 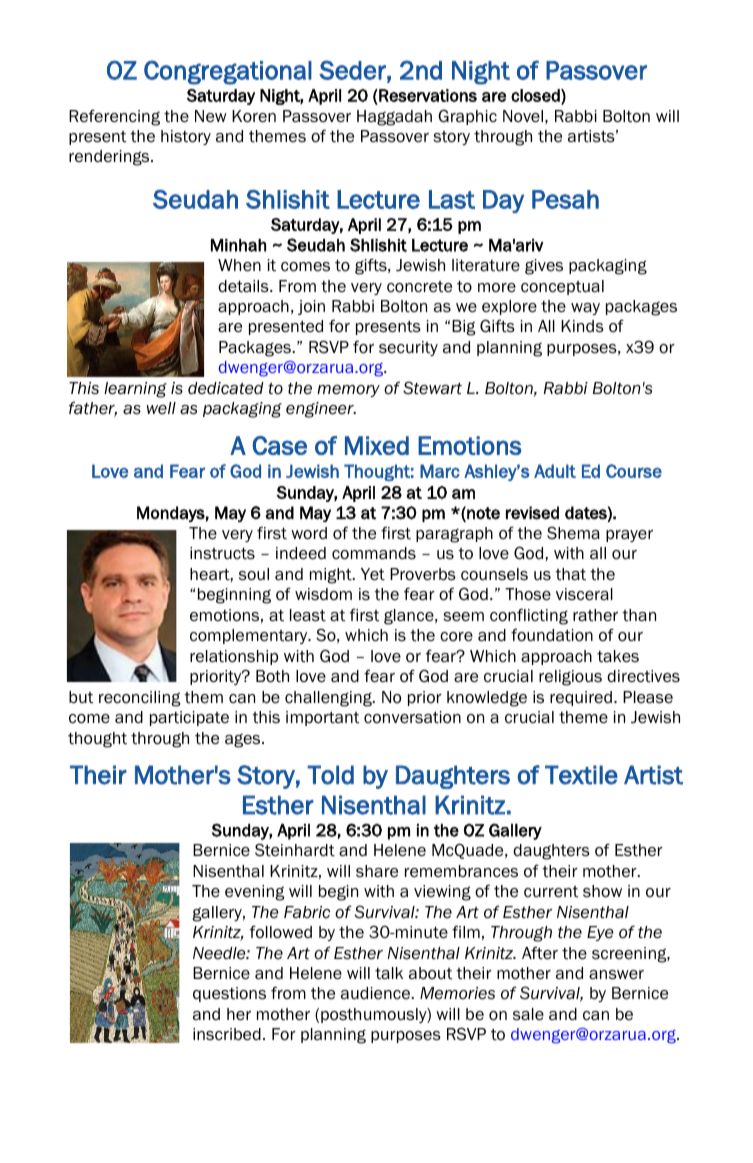 What do you see at coordinates (562, 287) in the screenshot?
I see `conceptual` at bounding box center [562, 287].
